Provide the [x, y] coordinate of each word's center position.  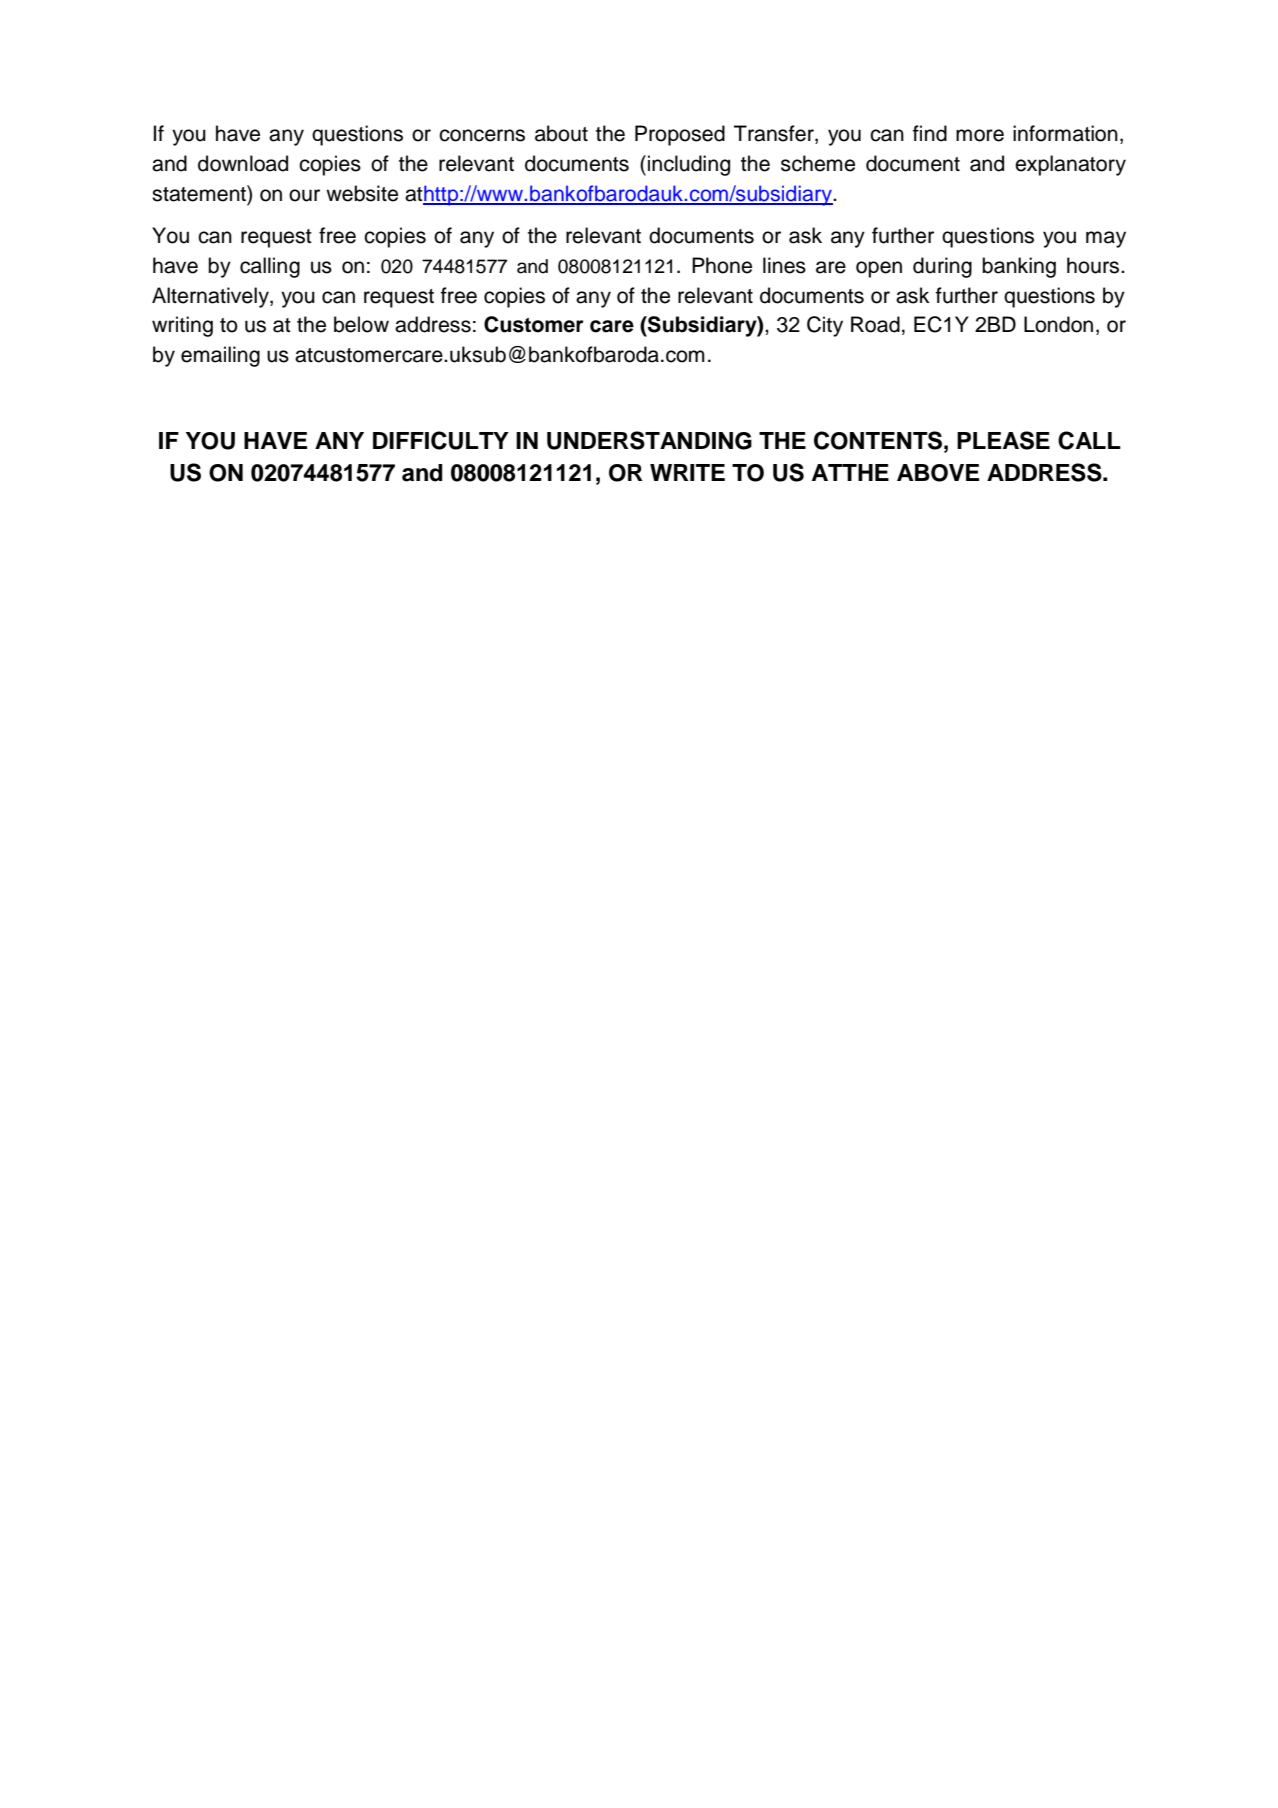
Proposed [680, 135]
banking [1019, 267]
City [825, 326]
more [980, 135]
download [243, 163]
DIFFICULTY [441, 440]
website [362, 193]
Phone [722, 265]
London [1058, 324]
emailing [220, 356]
